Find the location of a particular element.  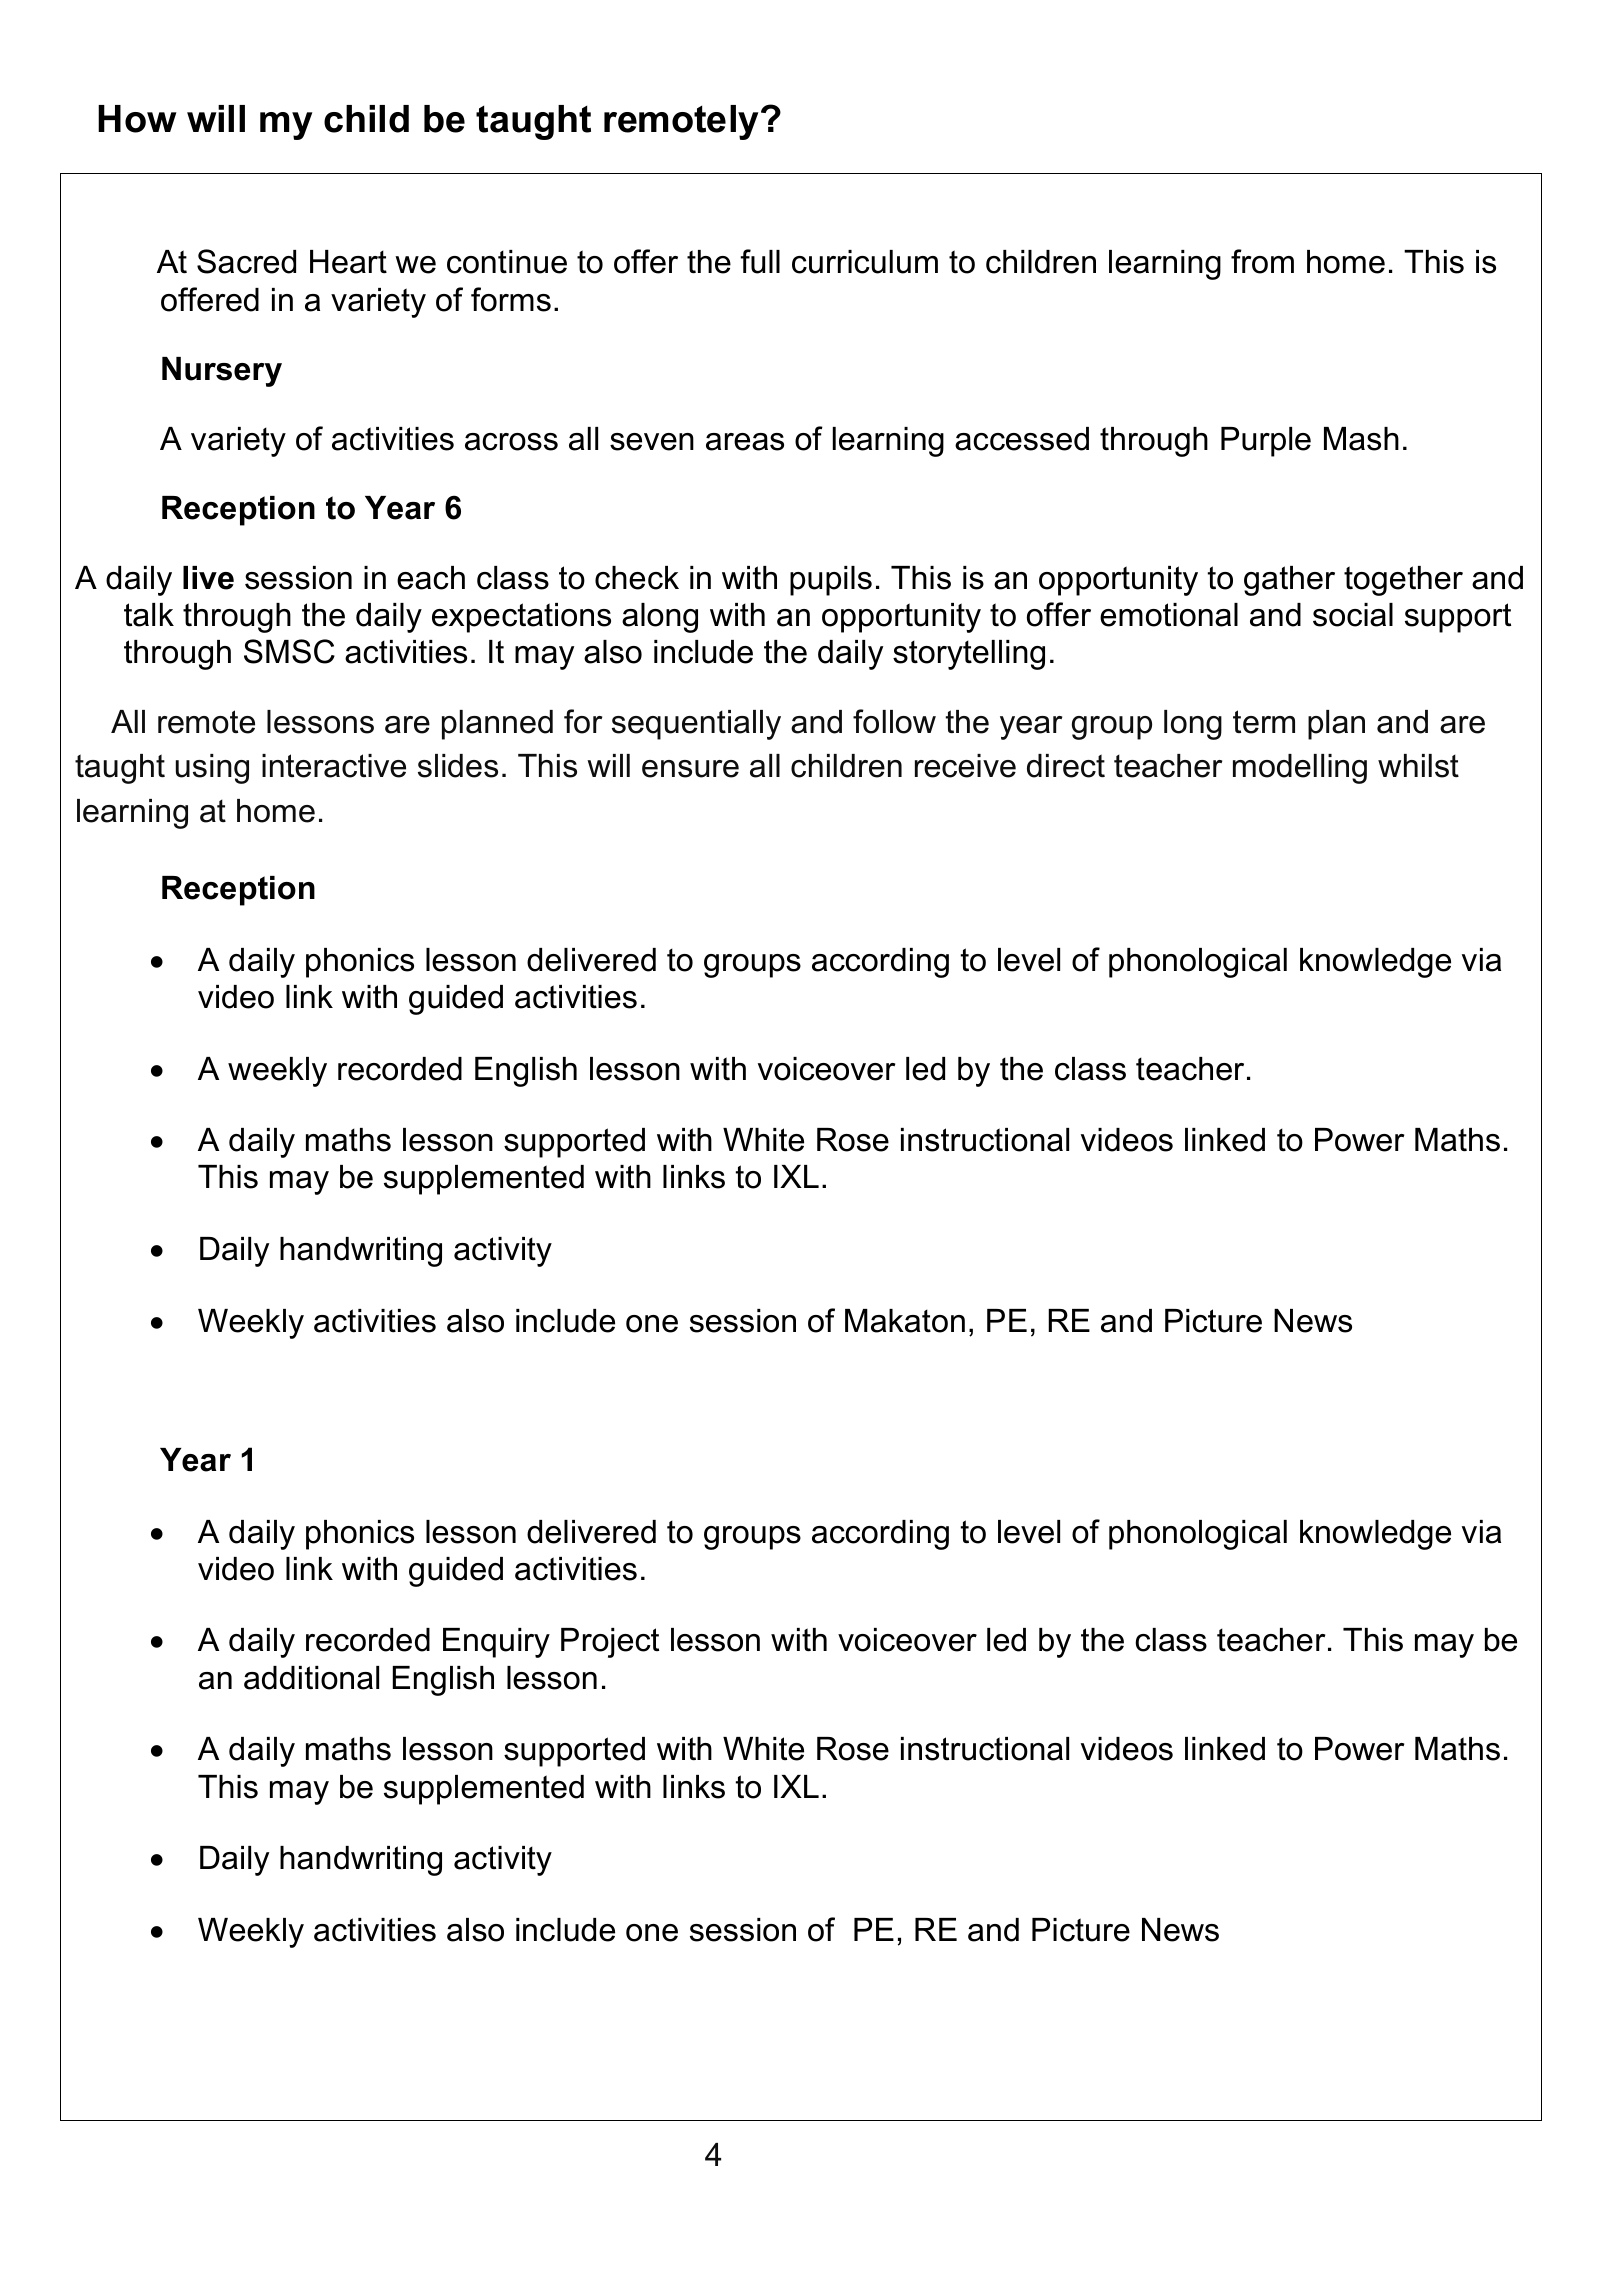

ensure is located at coordinates (690, 769).
